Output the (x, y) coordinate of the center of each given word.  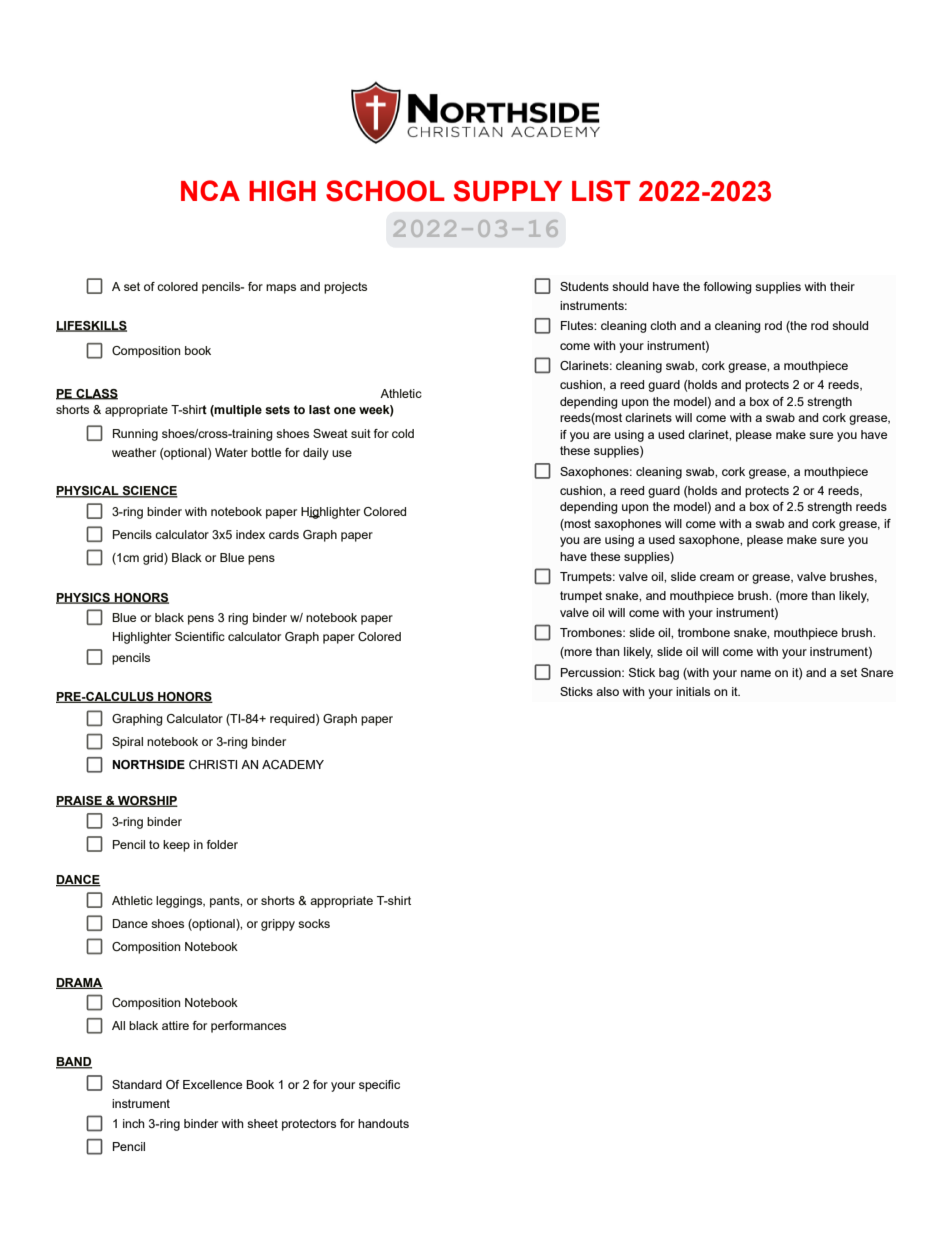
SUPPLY (508, 191)
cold (403, 433)
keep (176, 846)
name (756, 673)
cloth (663, 325)
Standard (137, 1084)
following (728, 288)
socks (314, 923)
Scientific (200, 636)
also (607, 691)
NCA (210, 190)
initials (693, 691)
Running (135, 435)
